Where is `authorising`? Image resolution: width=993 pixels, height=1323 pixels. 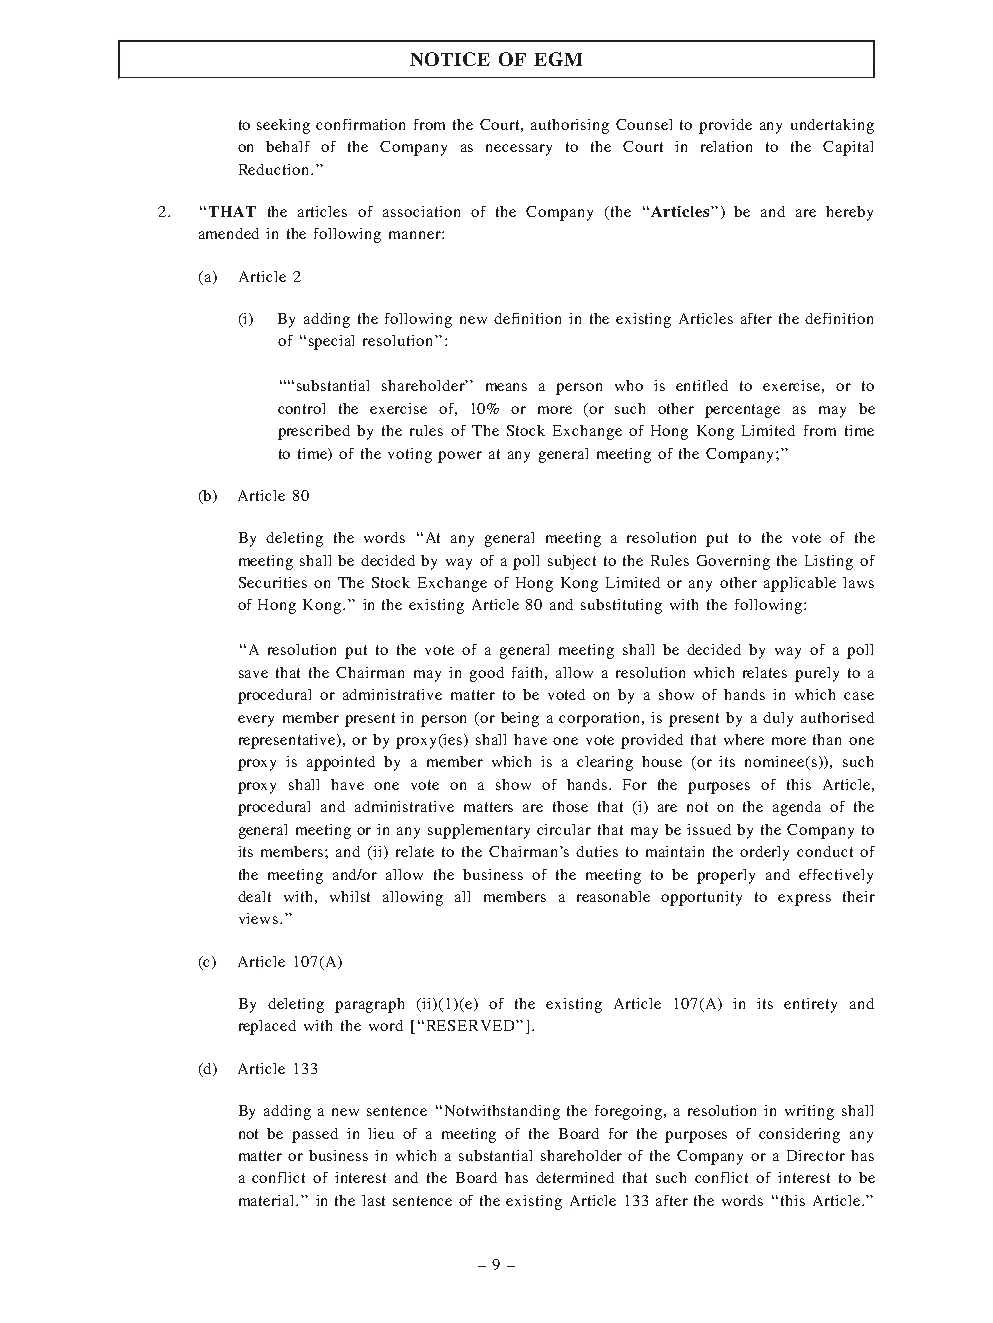
authorising is located at coordinates (570, 126).
